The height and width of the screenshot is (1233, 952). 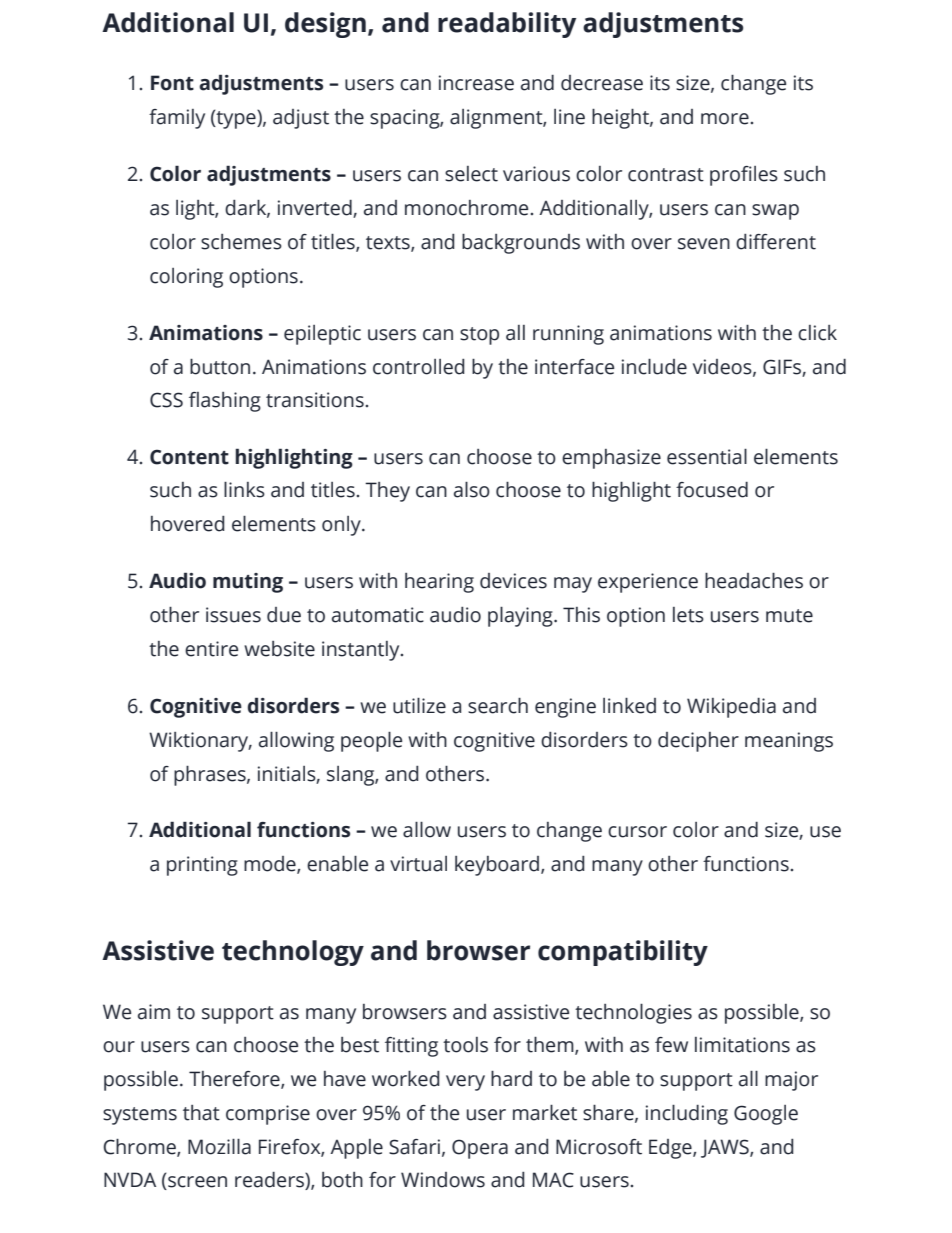 What do you see at coordinates (202, 866) in the screenshot?
I see `printing` at bounding box center [202, 866].
